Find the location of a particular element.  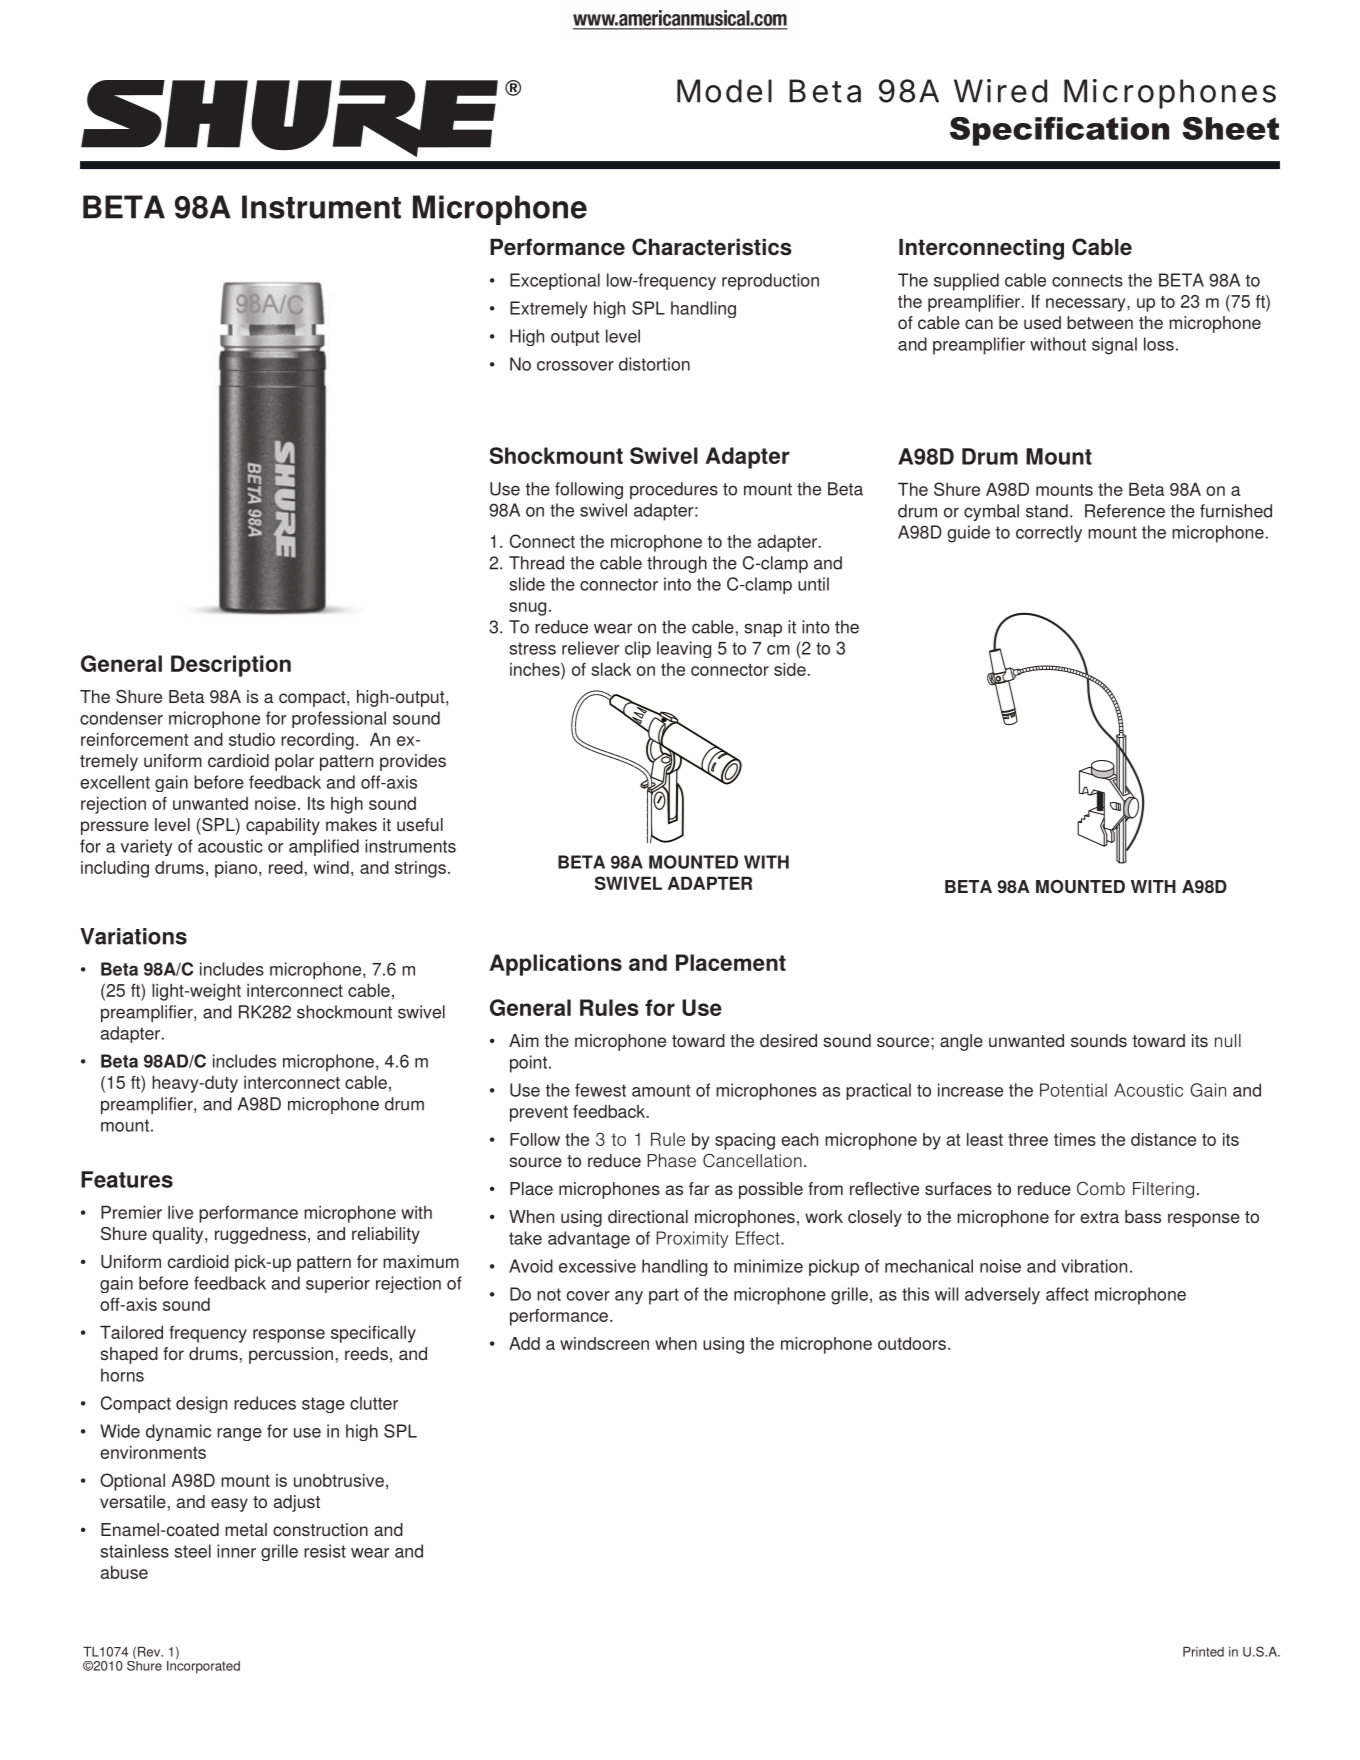

capability is located at coordinates (283, 826).
